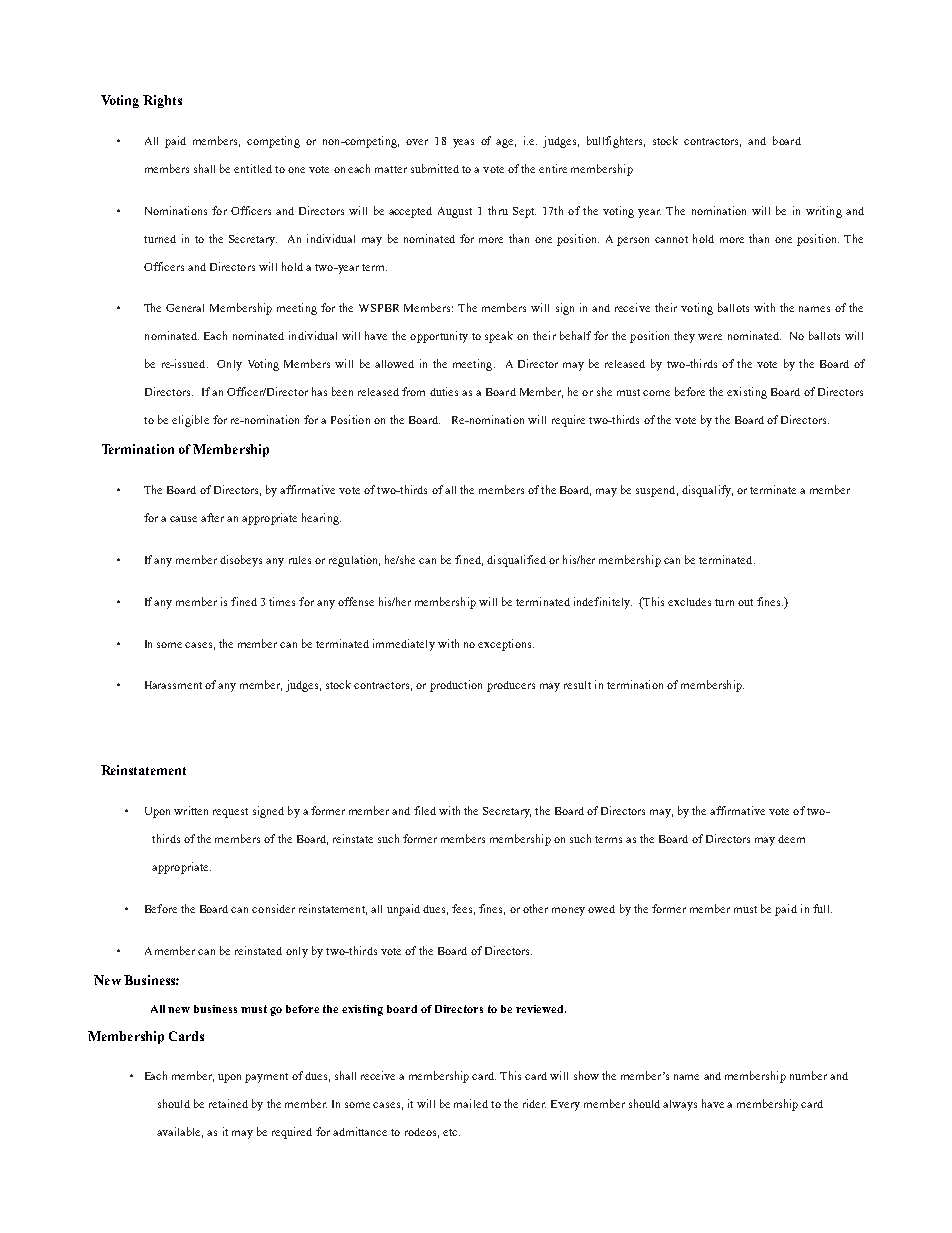 The image size is (952, 1233). Describe the element at coordinates (273, 908) in the image. I see `consider` at that location.
